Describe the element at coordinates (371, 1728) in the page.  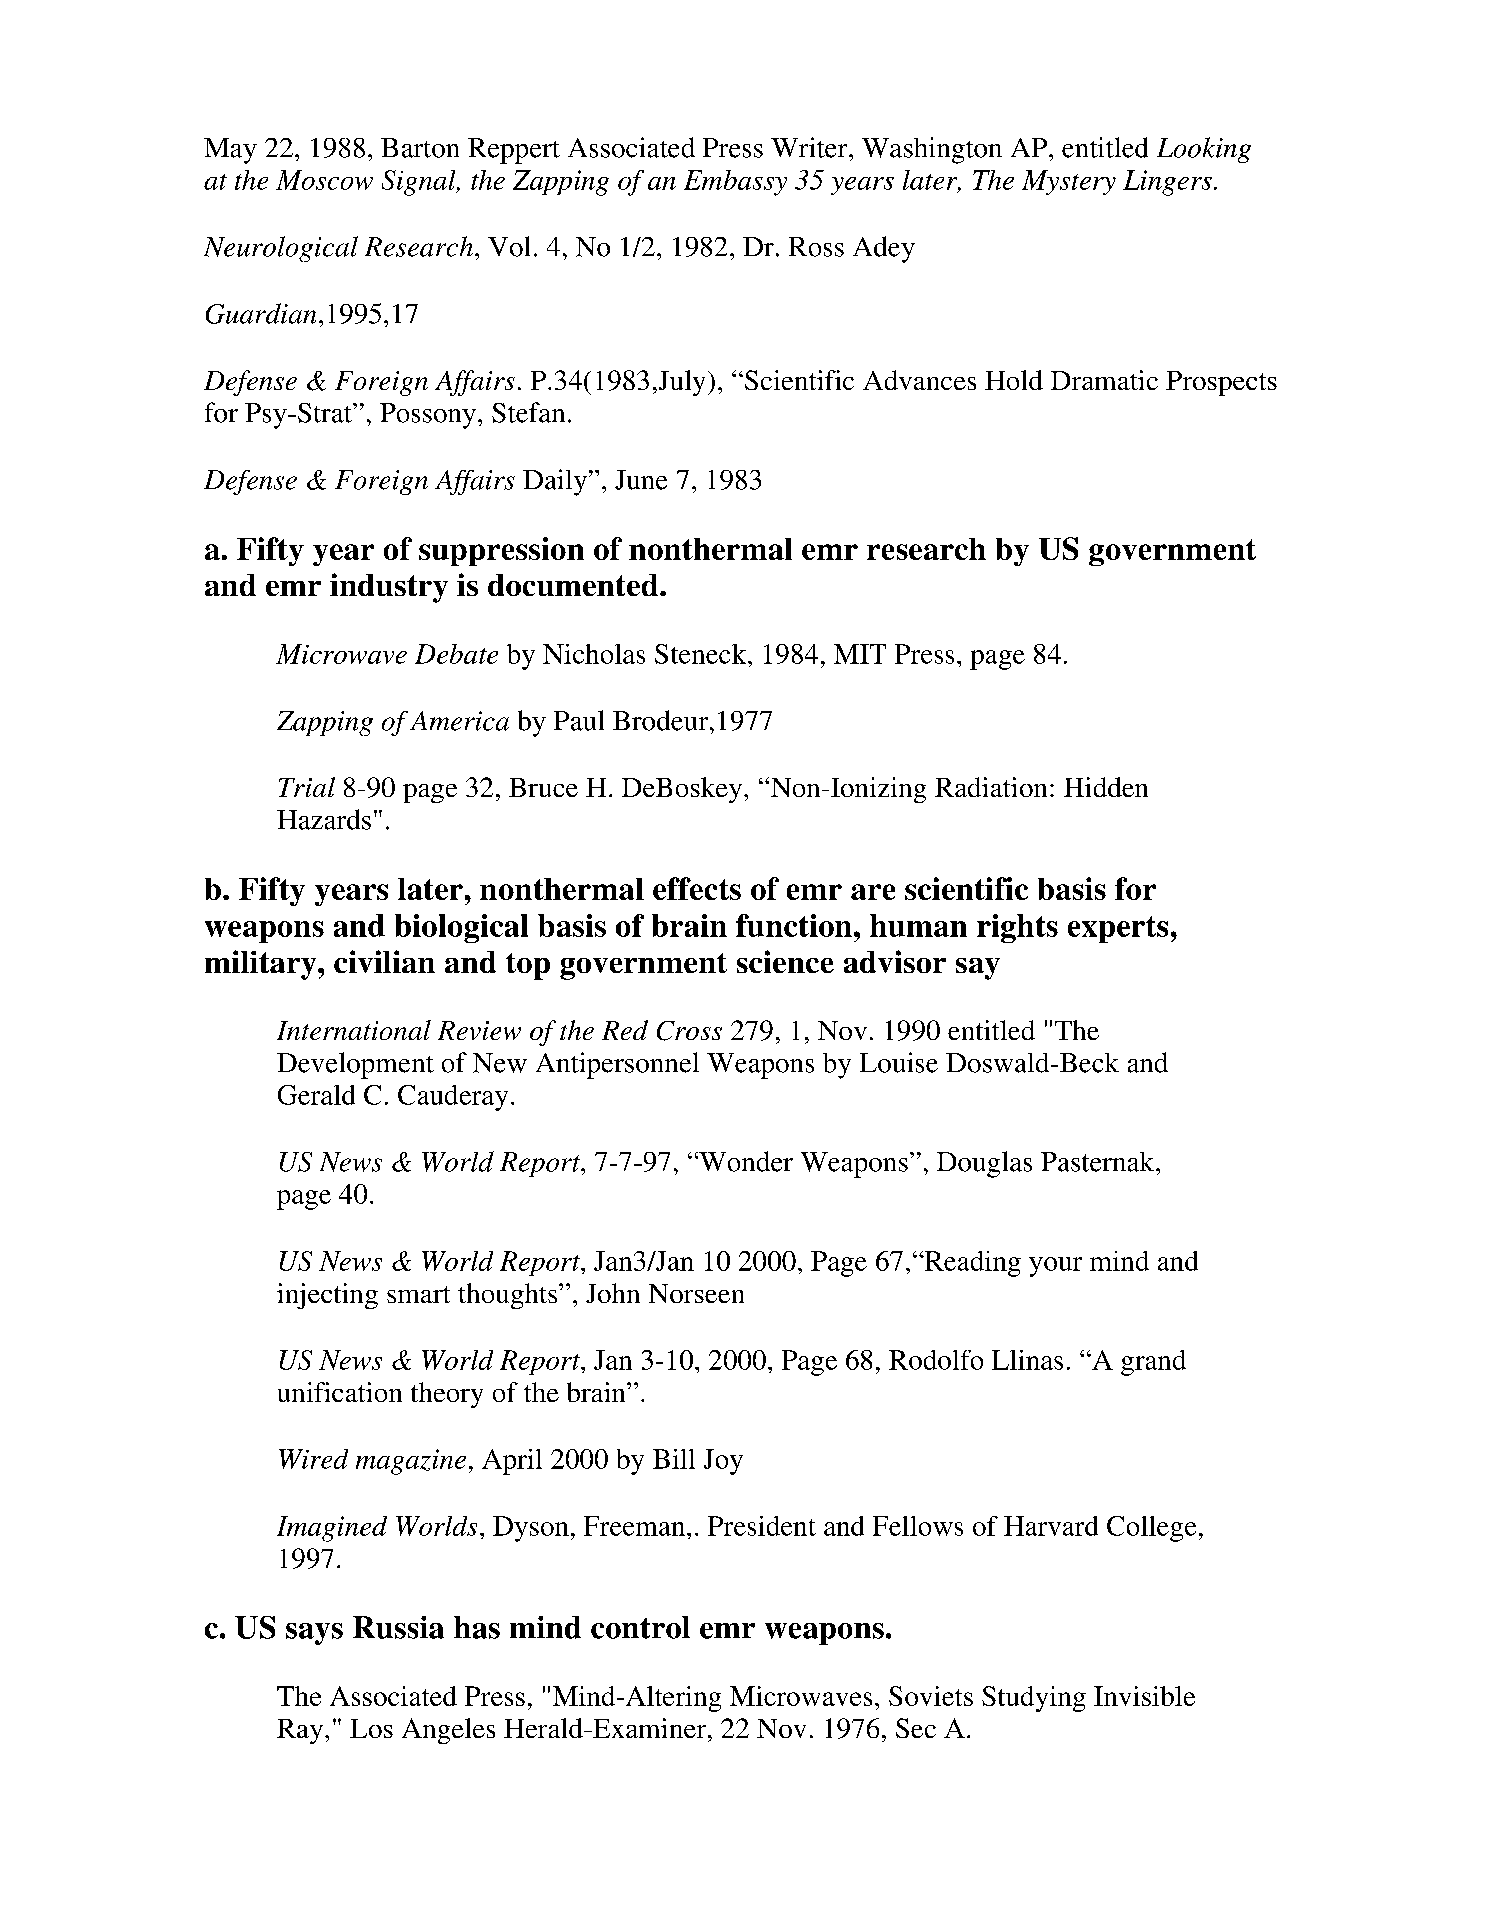
I see `Los` at that location.
